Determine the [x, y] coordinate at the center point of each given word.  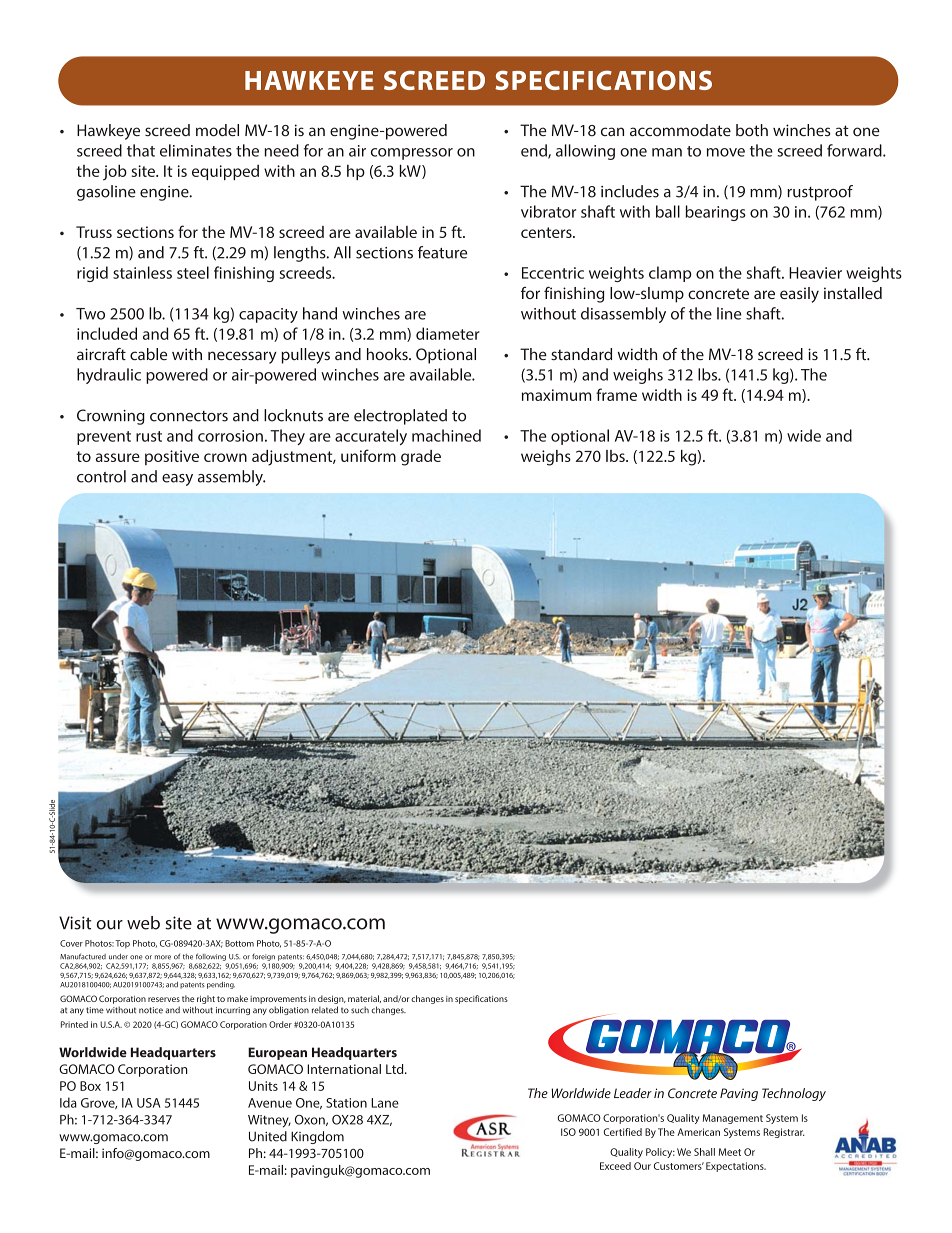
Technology [794, 1094]
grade [421, 458]
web [143, 923]
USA [149, 1103]
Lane [385, 1103]
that [141, 150]
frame [616, 394]
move [726, 152]
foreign [263, 957]
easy [177, 480]
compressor [412, 154]
